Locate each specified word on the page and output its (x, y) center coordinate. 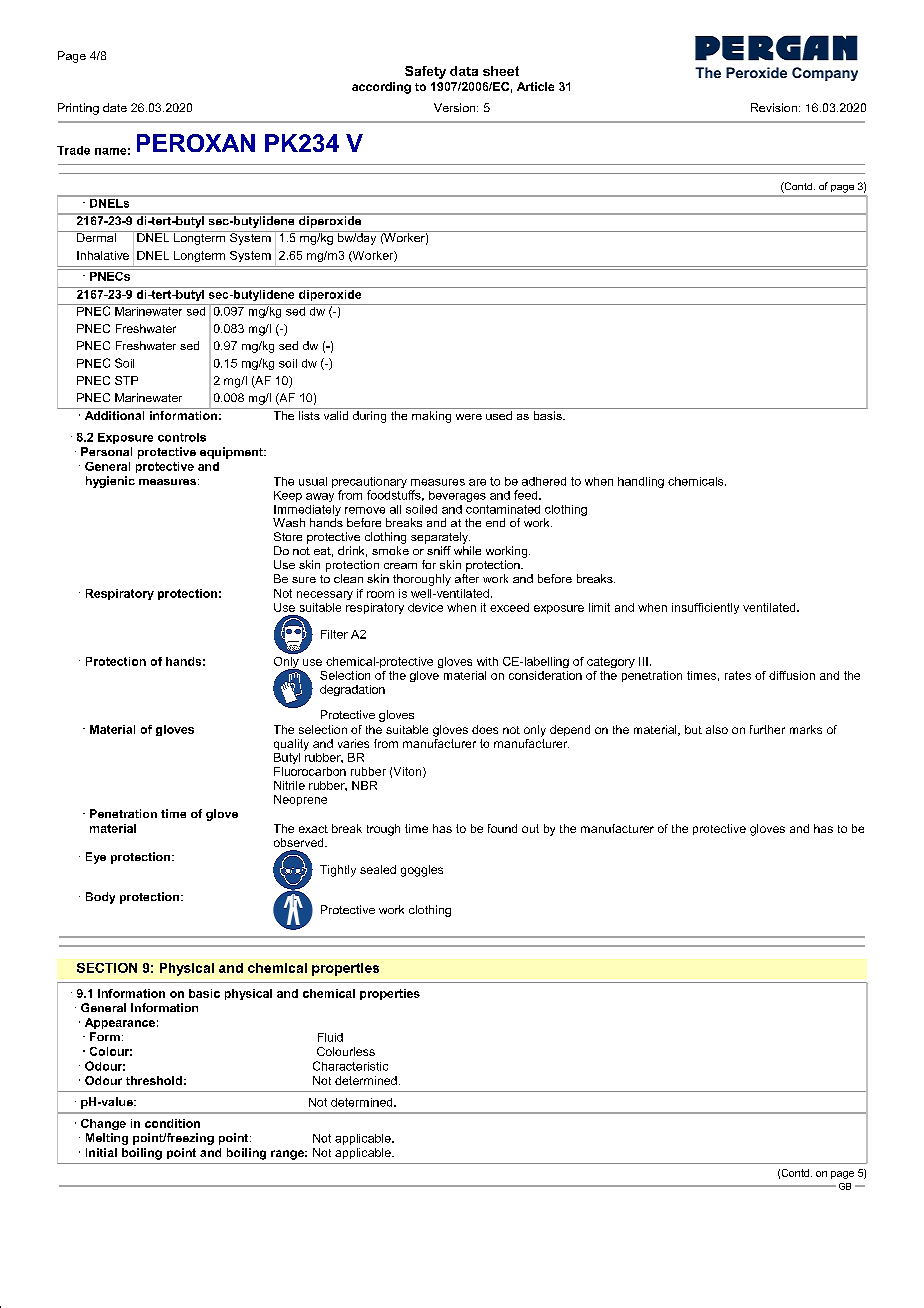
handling (641, 482)
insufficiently (705, 608)
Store (288, 536)
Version (456, 107)
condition (172, 1123)
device (425, 607)
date (115, 107)
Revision (774, 107)
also (717, 729)
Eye (96, 858)
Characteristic (350, 1066)
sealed (378, 869)
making (431, 417)
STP (126, 380)
